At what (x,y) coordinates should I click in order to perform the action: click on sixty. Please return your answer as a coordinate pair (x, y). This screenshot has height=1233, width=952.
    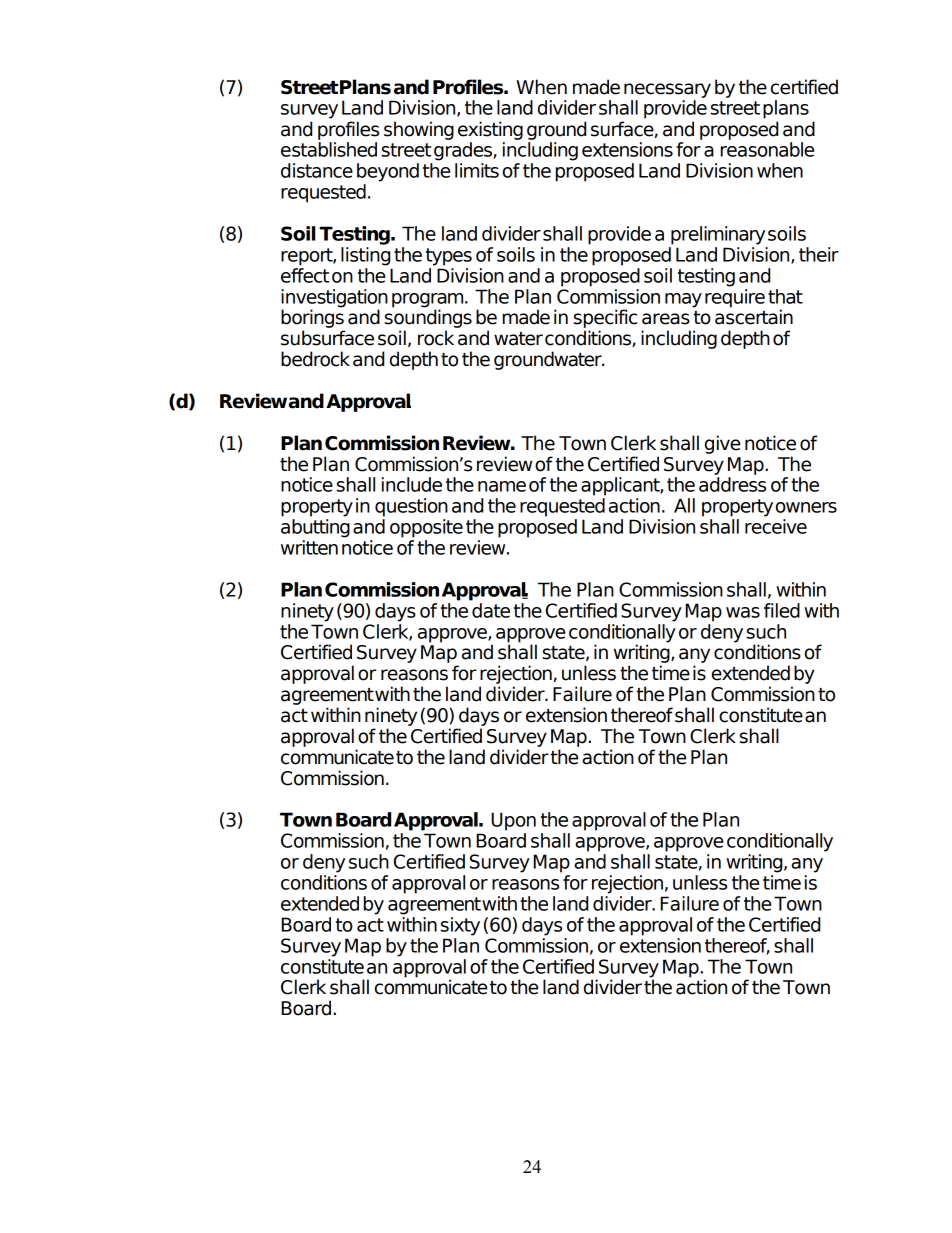
    Looking at the image, I should click on (460, 926).
